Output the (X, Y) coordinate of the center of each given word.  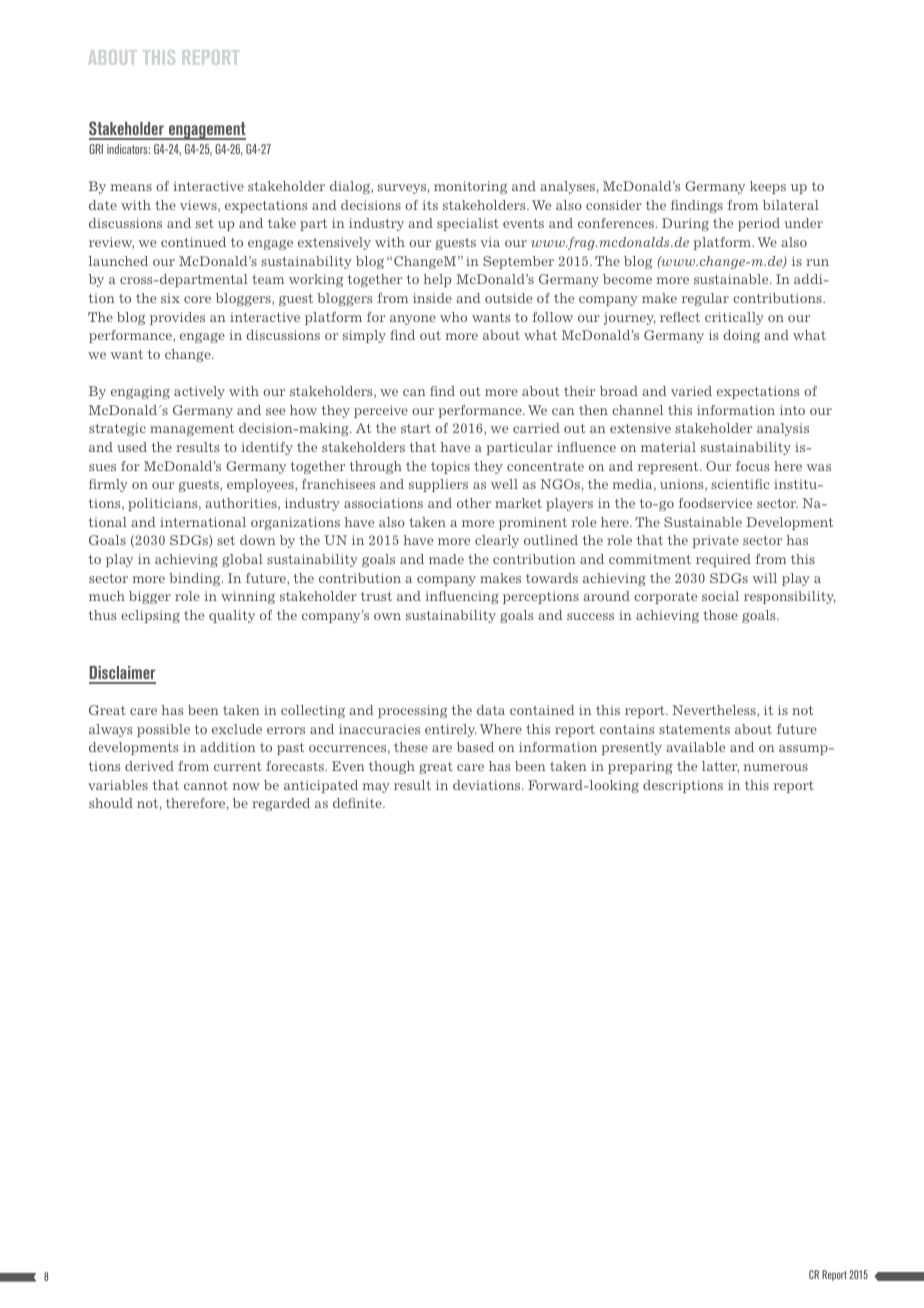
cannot (206, 785)
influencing (462, 597)
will (764, 578)
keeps (768, 187)
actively (199, 392)
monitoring (470, 187)
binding (196, 579)
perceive (381, 411)
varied (691, 391)
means (131, 187)
